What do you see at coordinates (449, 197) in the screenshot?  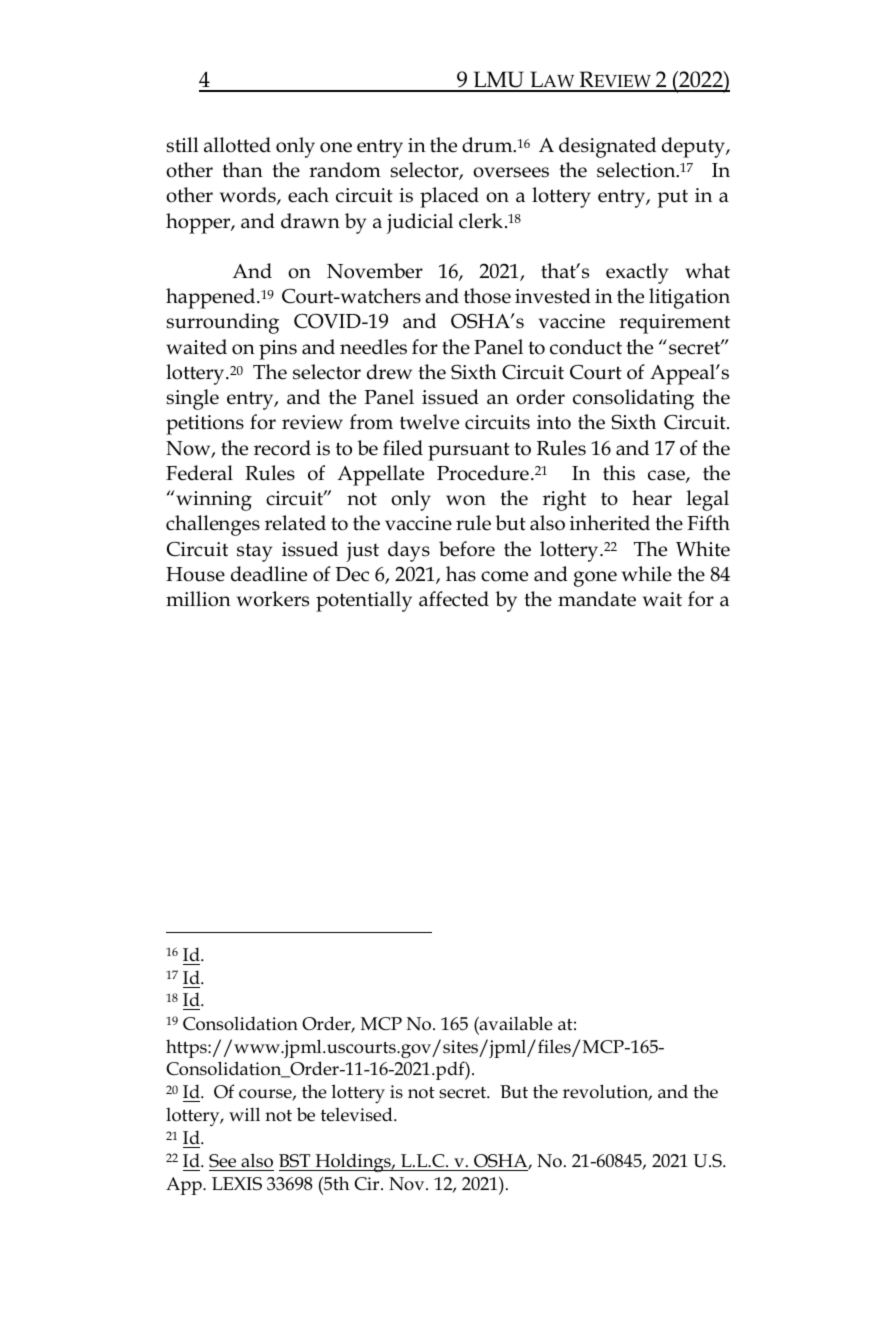 I see `placed` at bounding box center [449, 197].
